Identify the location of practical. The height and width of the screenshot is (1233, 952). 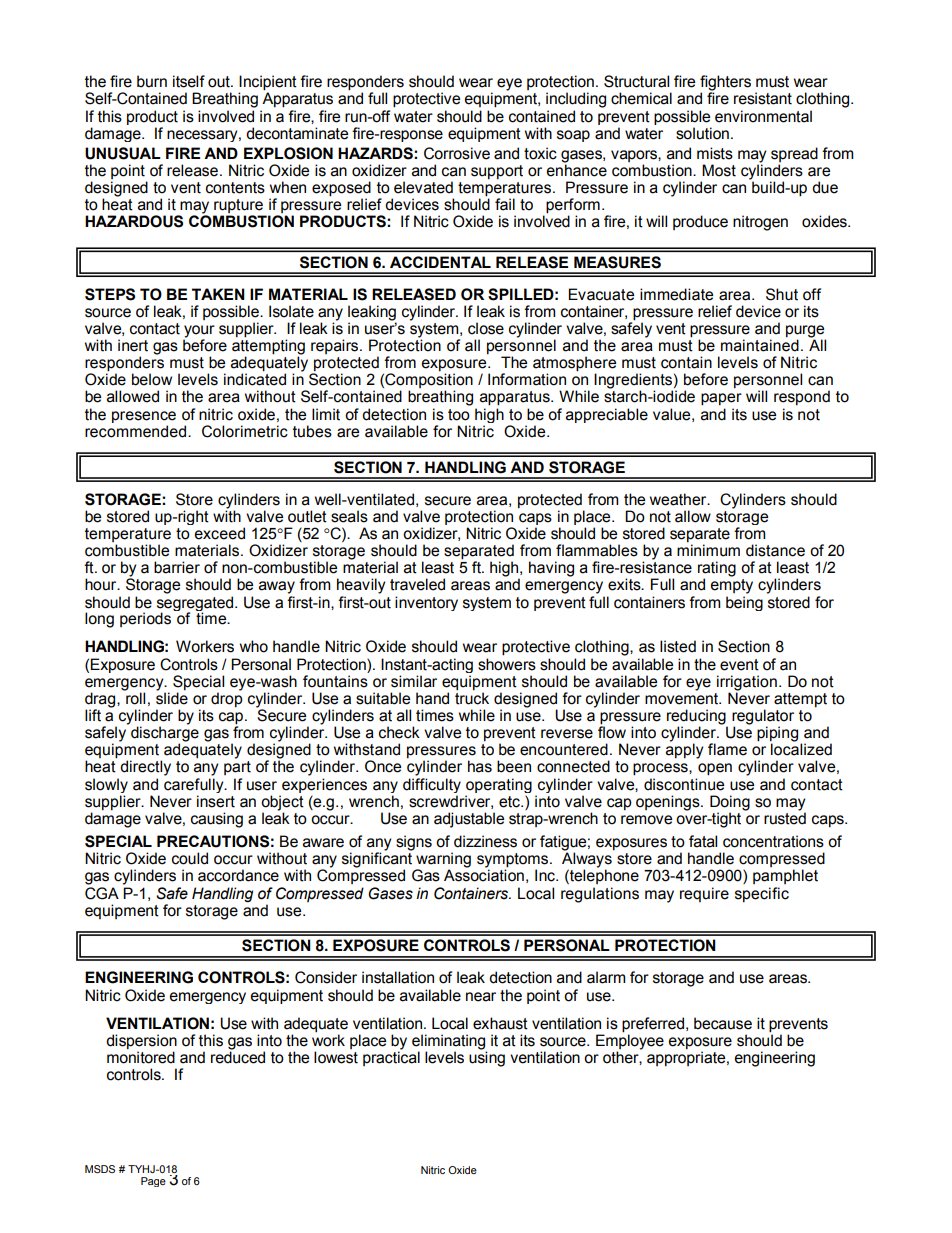
(391, 1057).
